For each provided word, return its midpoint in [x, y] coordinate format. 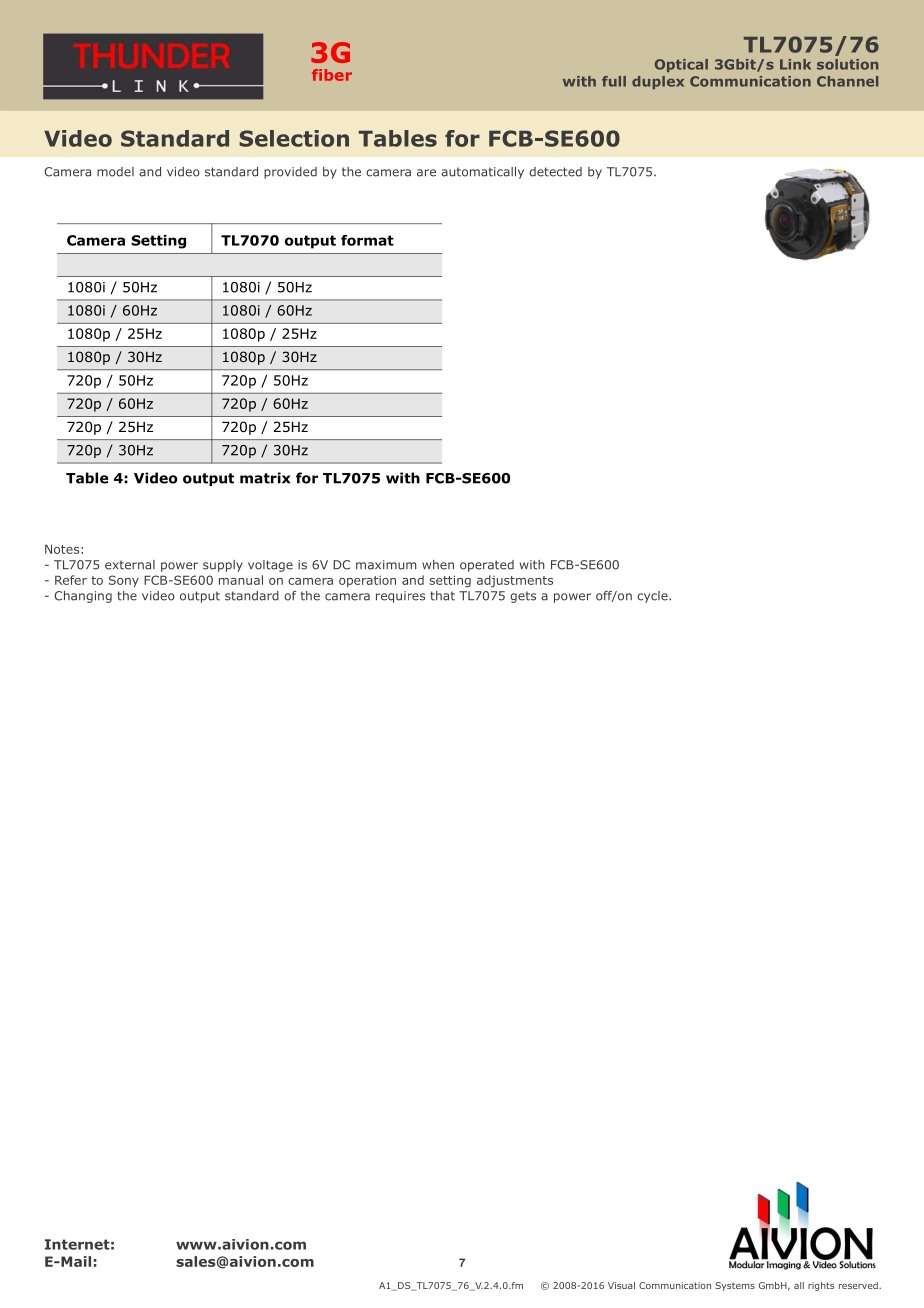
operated [487, 566]
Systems [735, 1286]
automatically [482, 173]
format [367, 240]
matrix [265, 478]
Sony [124, 581]
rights [821, 1286]
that [442, 596]
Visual [621, 1285]
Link [795, 64]
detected [555, 172]
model [115, 172]
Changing [83, 597]
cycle [653, 597]
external [130, 565]
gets [523, 597]
